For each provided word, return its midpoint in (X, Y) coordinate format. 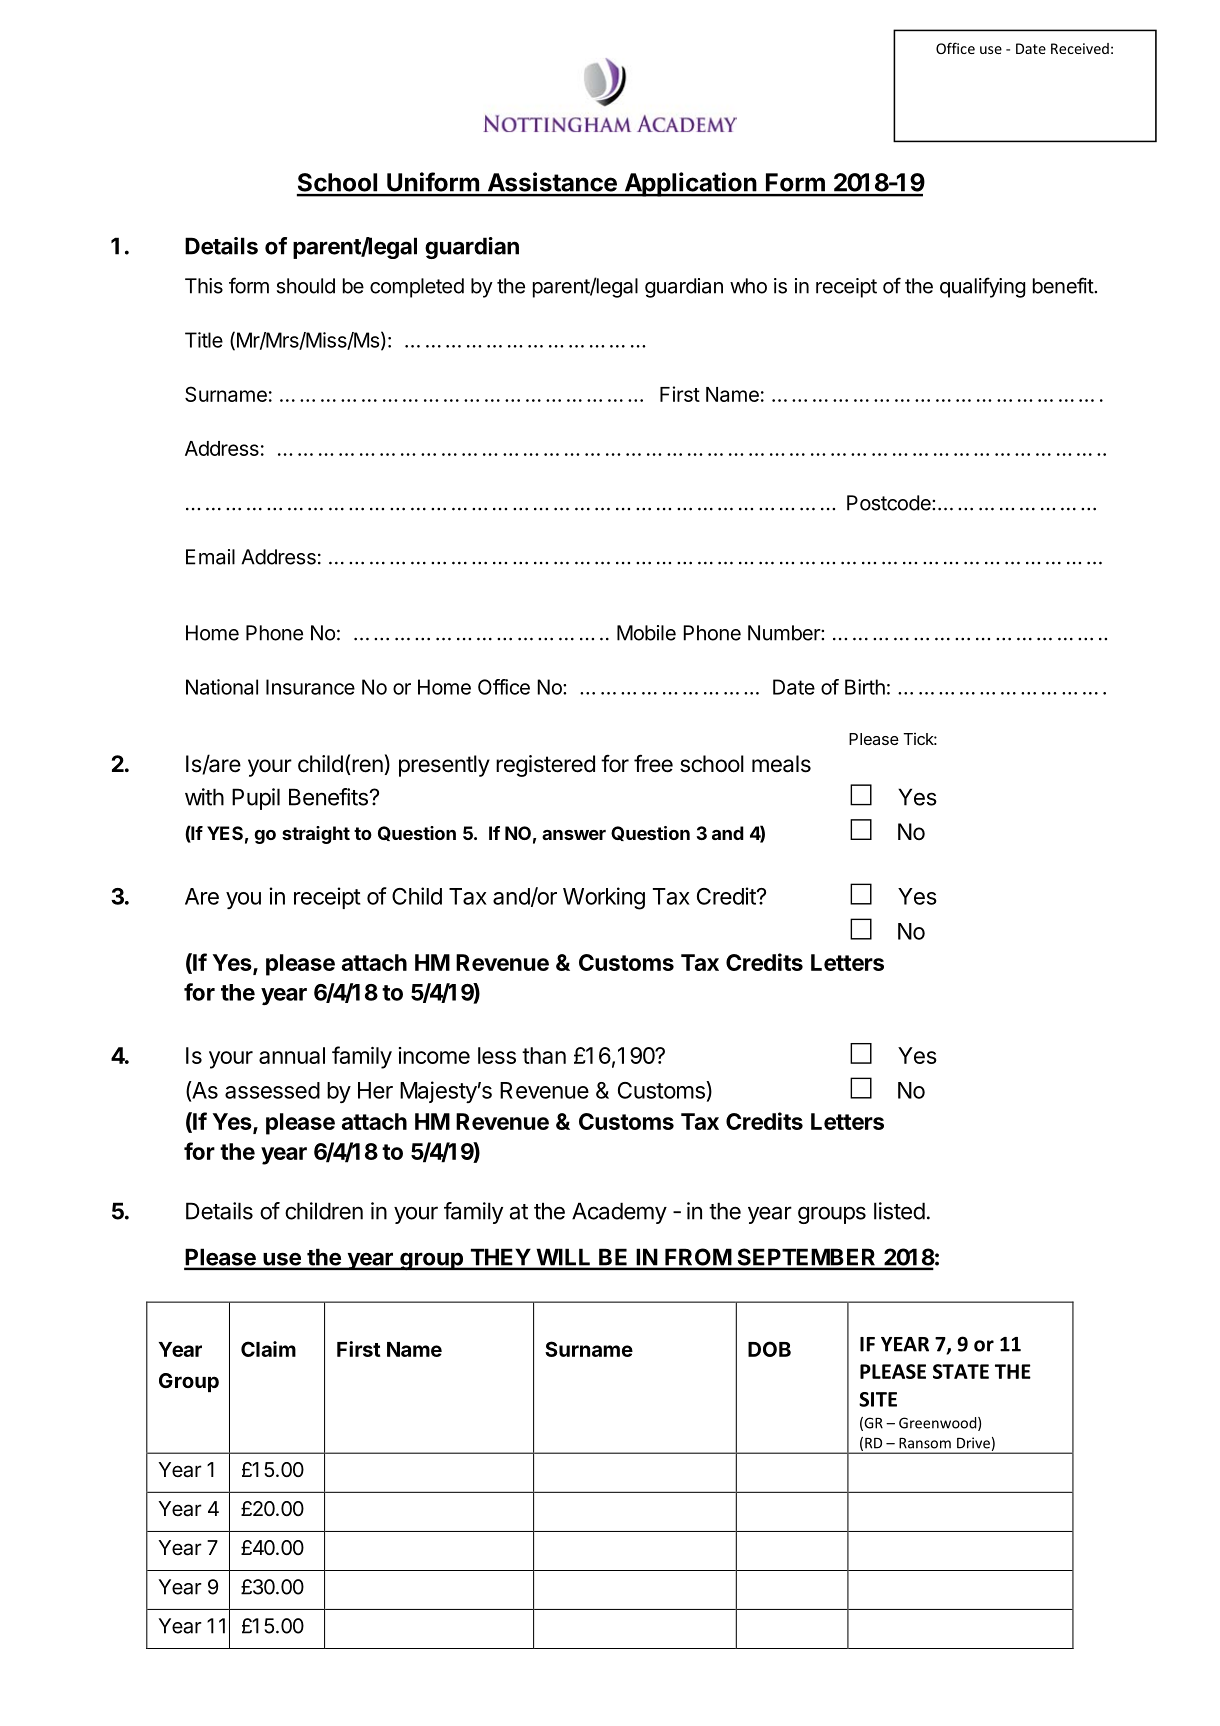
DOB (769, 1349)
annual (292, 1055)
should (306, 286)
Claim (268, 1349)
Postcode (890, 503)
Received (1080, 48)
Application (690, 184)
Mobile (646, 633)
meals (781, 764)
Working (604, 898)
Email (210, 557)
